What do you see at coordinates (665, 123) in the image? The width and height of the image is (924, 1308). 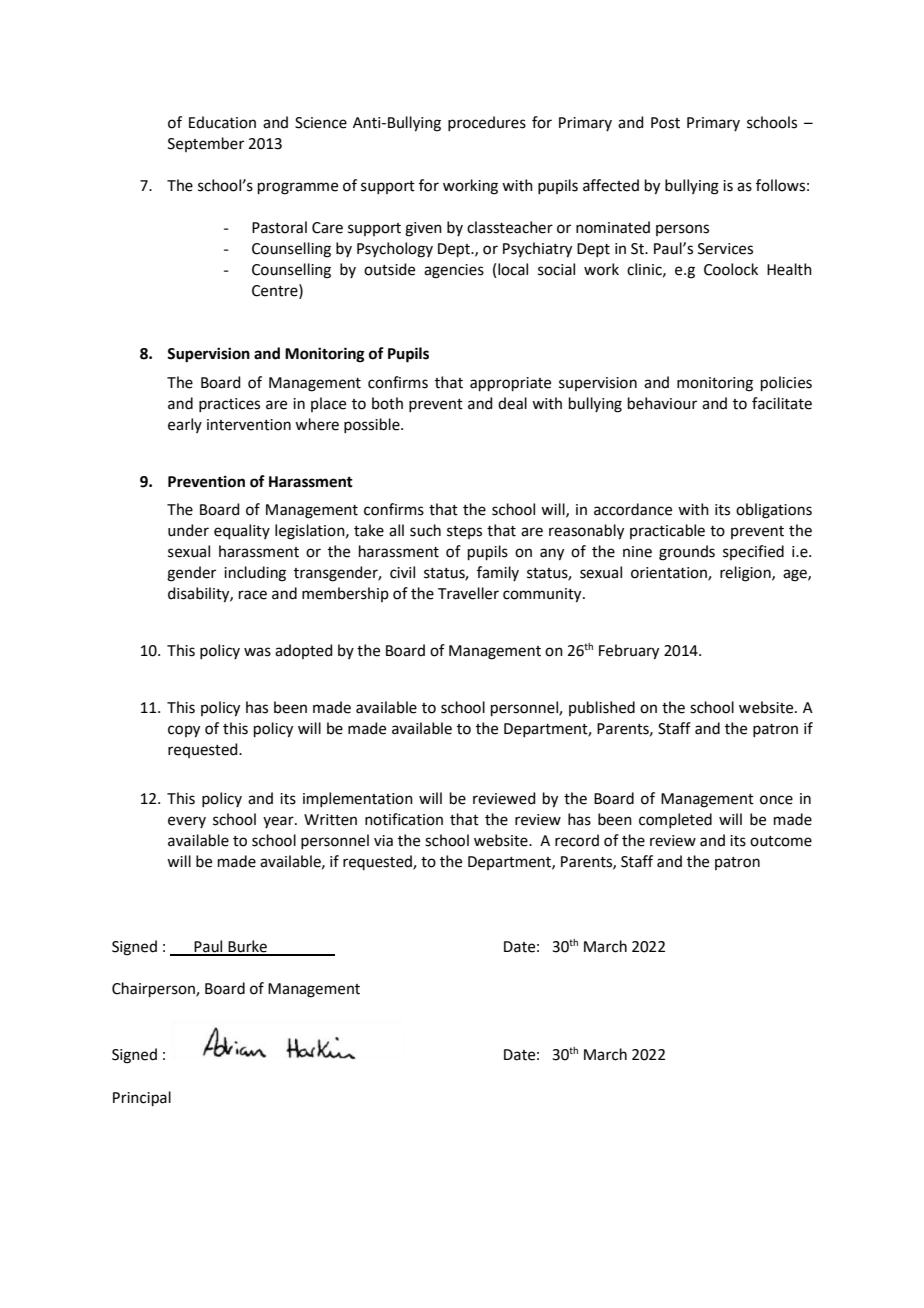 I see `Post` at bounding box center [665, 123].
